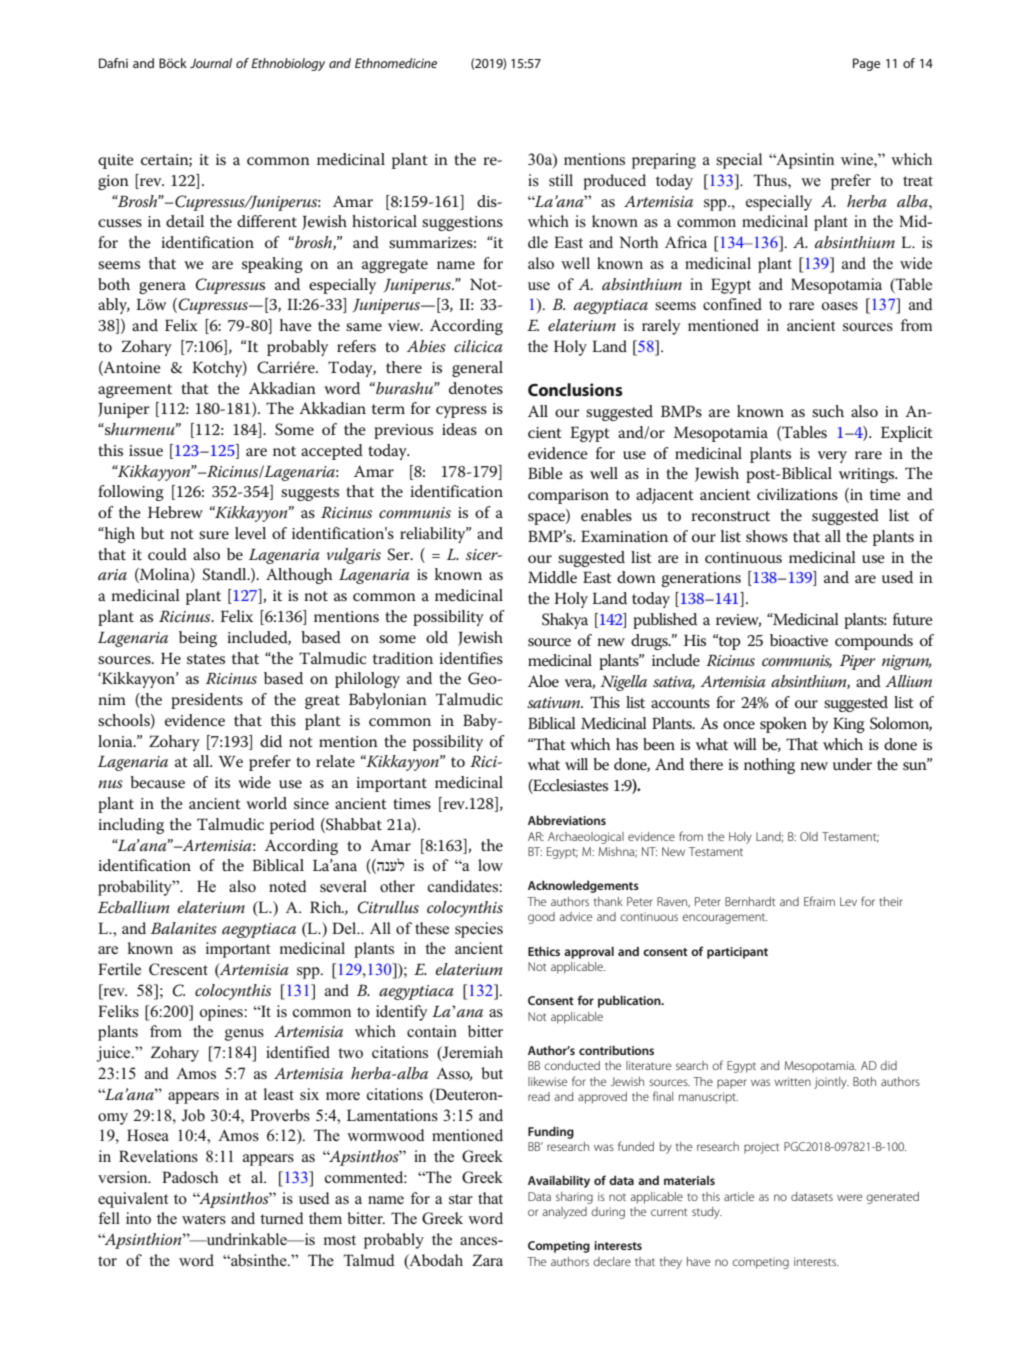 Image resolution: width=1031 pixels, height=1369 pixels. I want to click on very, so click(832, 457).
